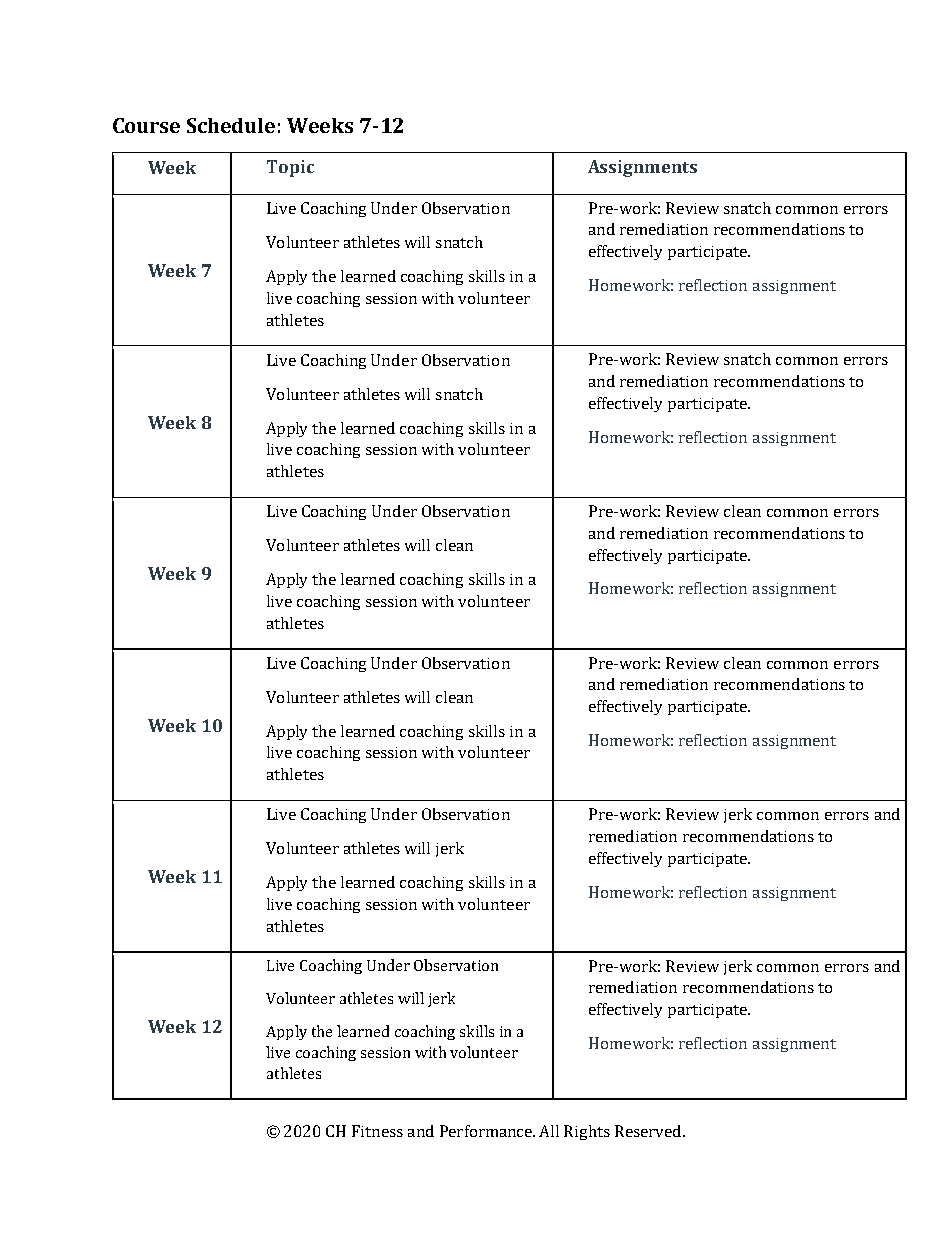  Describe the element at coordinates (587, 1132) in the image. I see `Rights` at that location.
